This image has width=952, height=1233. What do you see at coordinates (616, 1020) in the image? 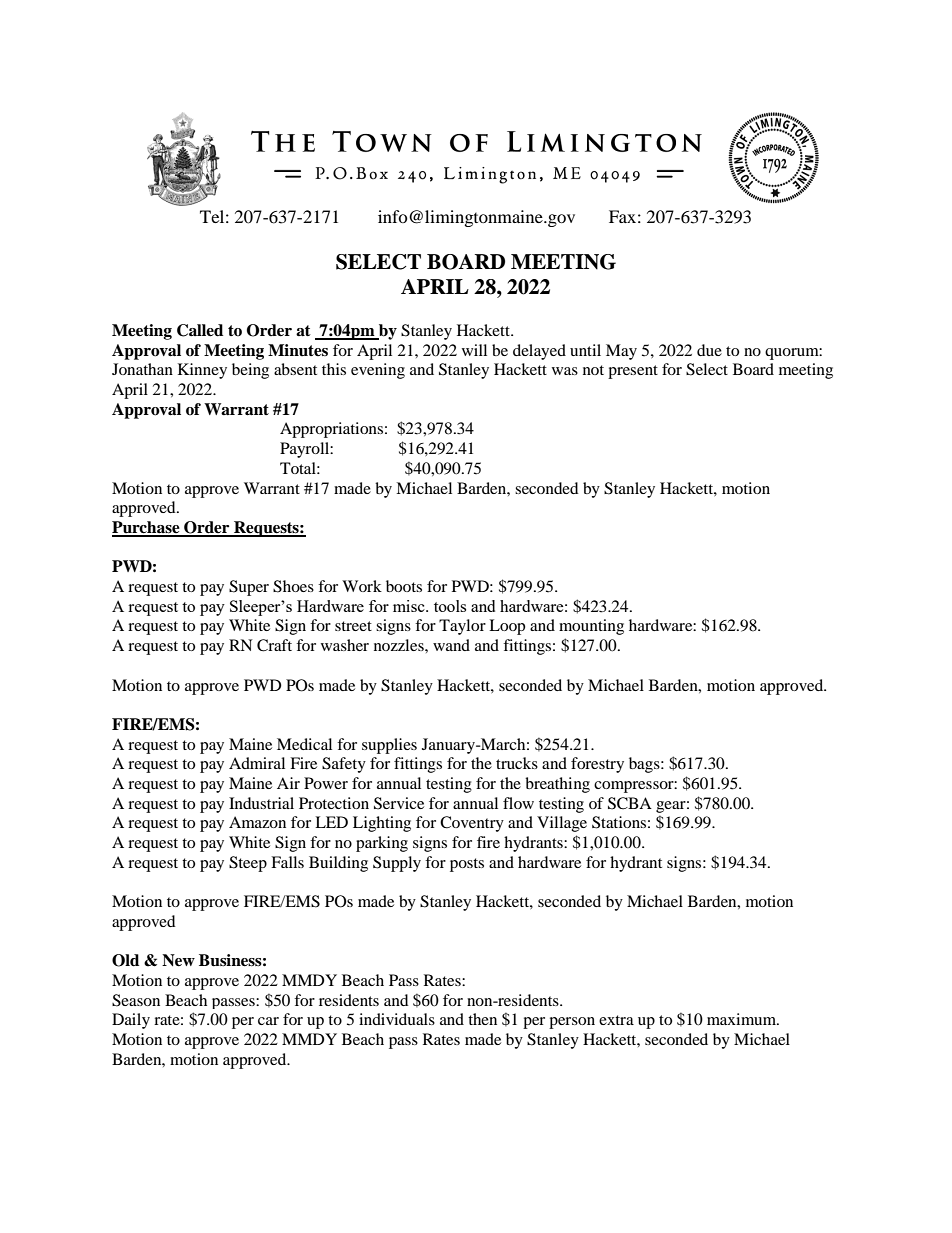
I see `extra` at bounding box center [616, 1020].
